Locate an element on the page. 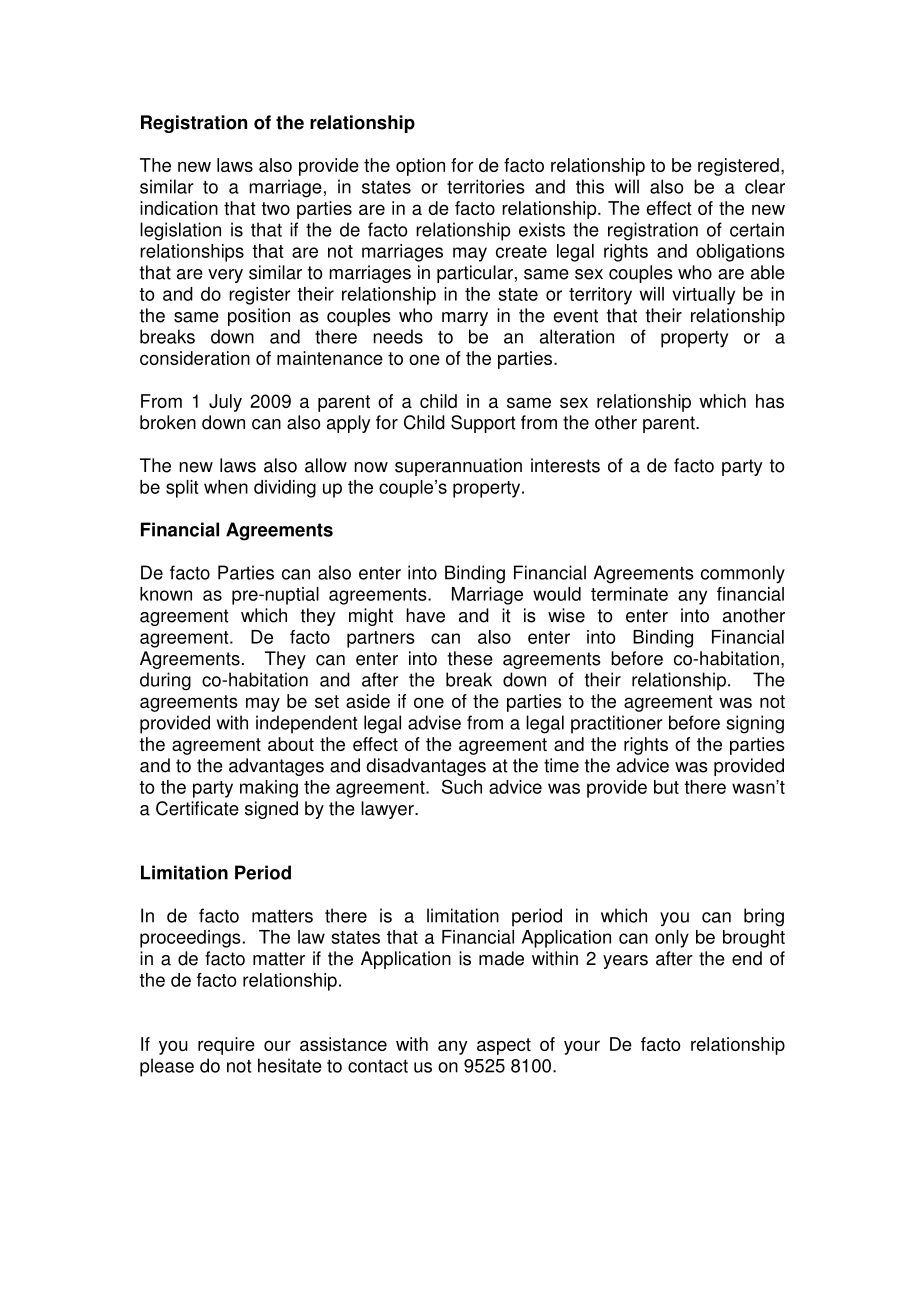  require is located at coordinates (226, 1046).
